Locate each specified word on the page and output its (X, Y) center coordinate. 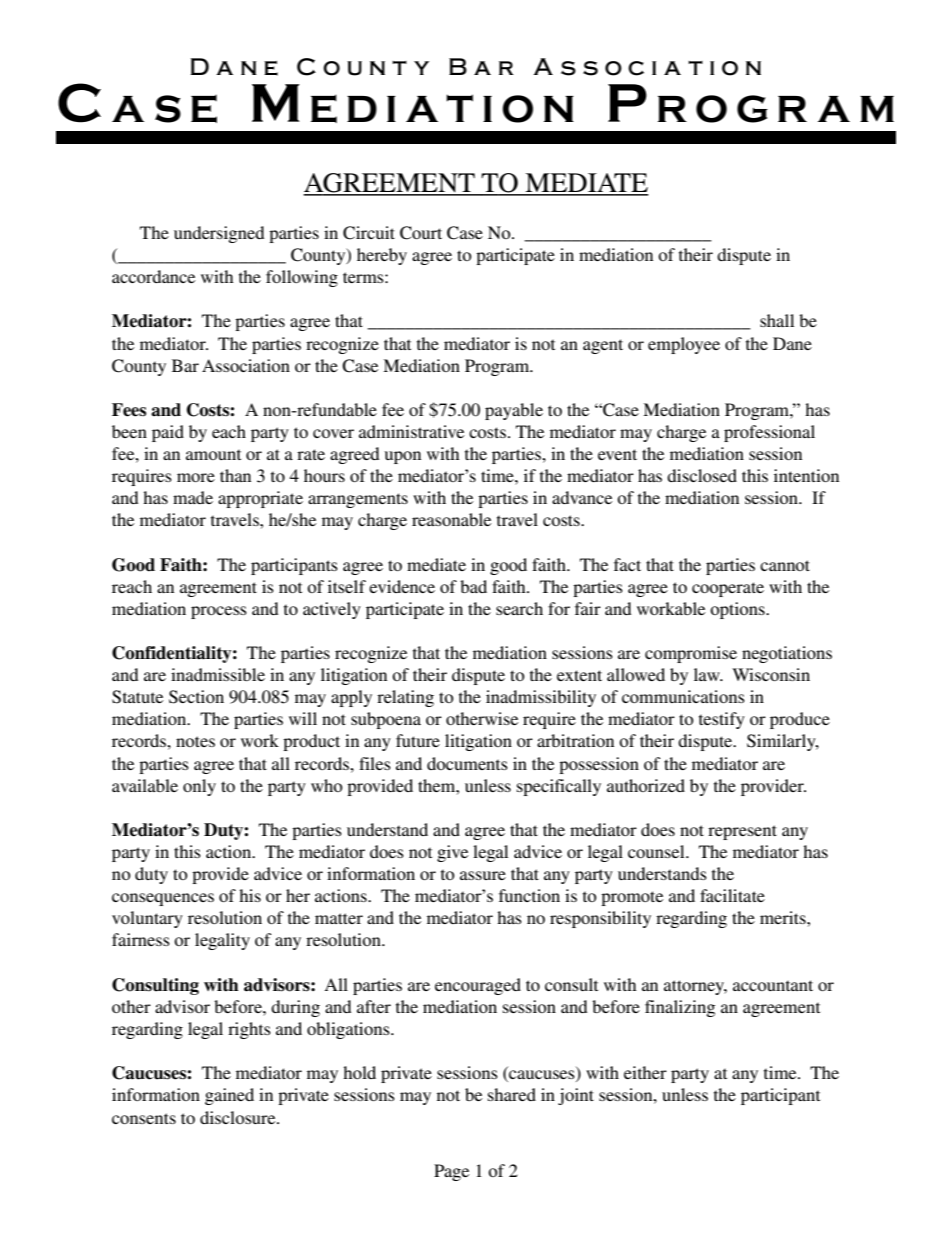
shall (777, 320)
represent (742, 832)
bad (473, 586)
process (219, 612)
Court (421, 233)
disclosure (239, 1117)
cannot (785, 565)
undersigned (219, 234)
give (452, 853)
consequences (163, 899)
